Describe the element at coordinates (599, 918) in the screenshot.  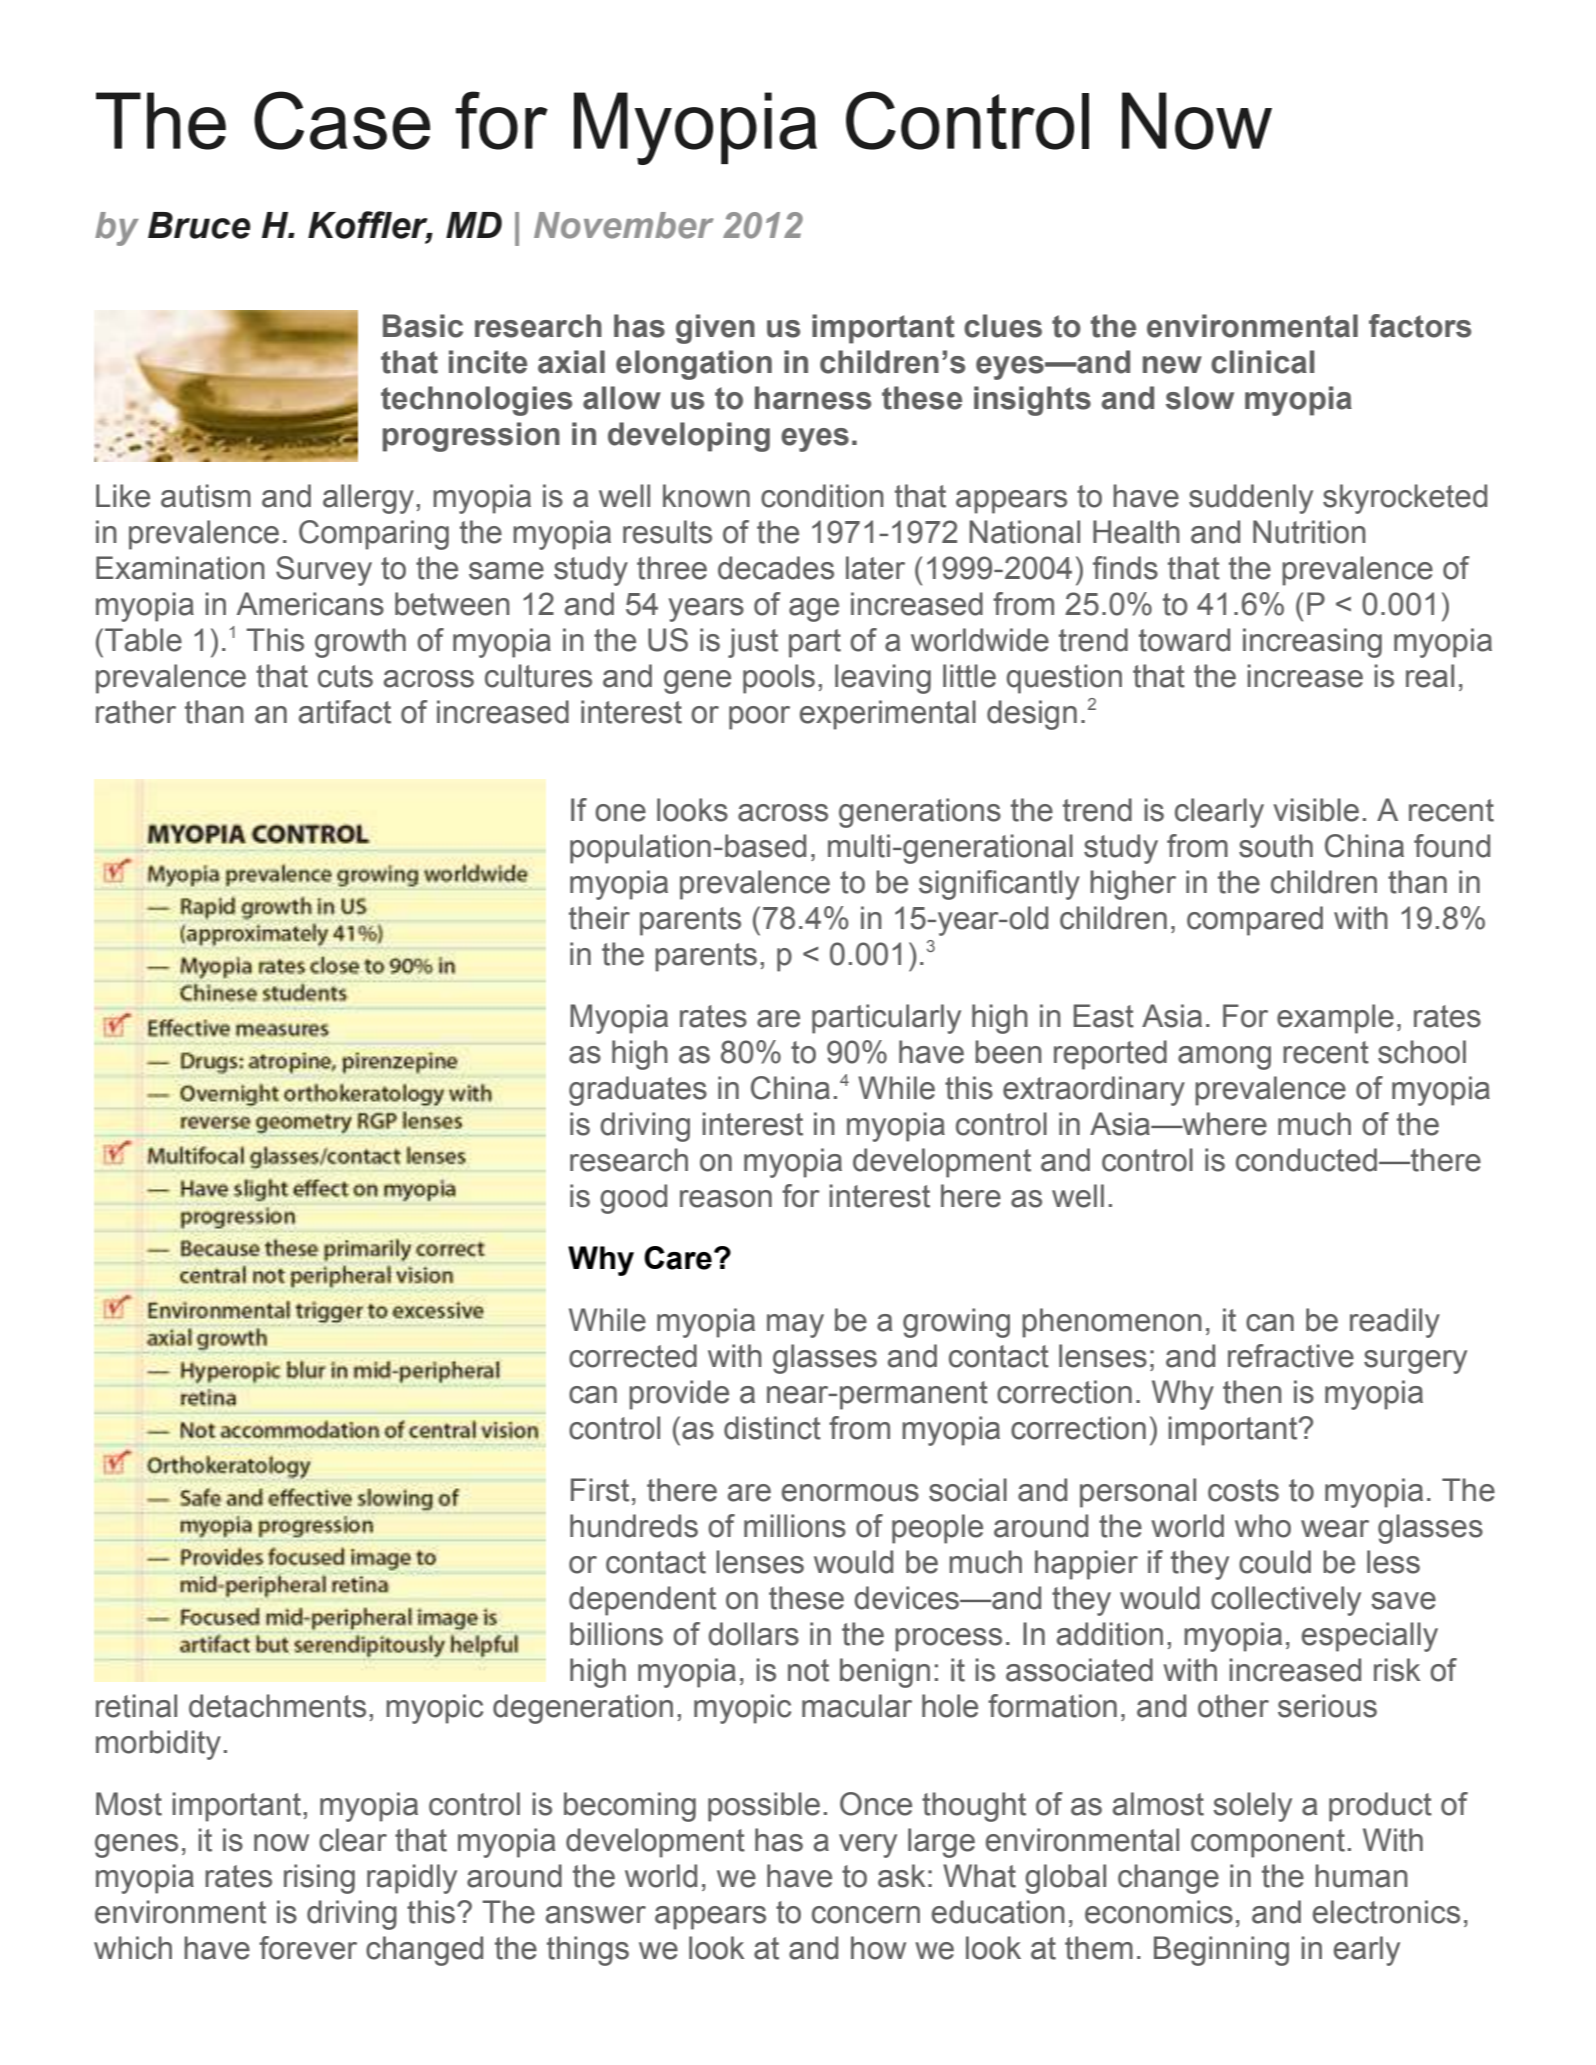
I see `their` at that location.
